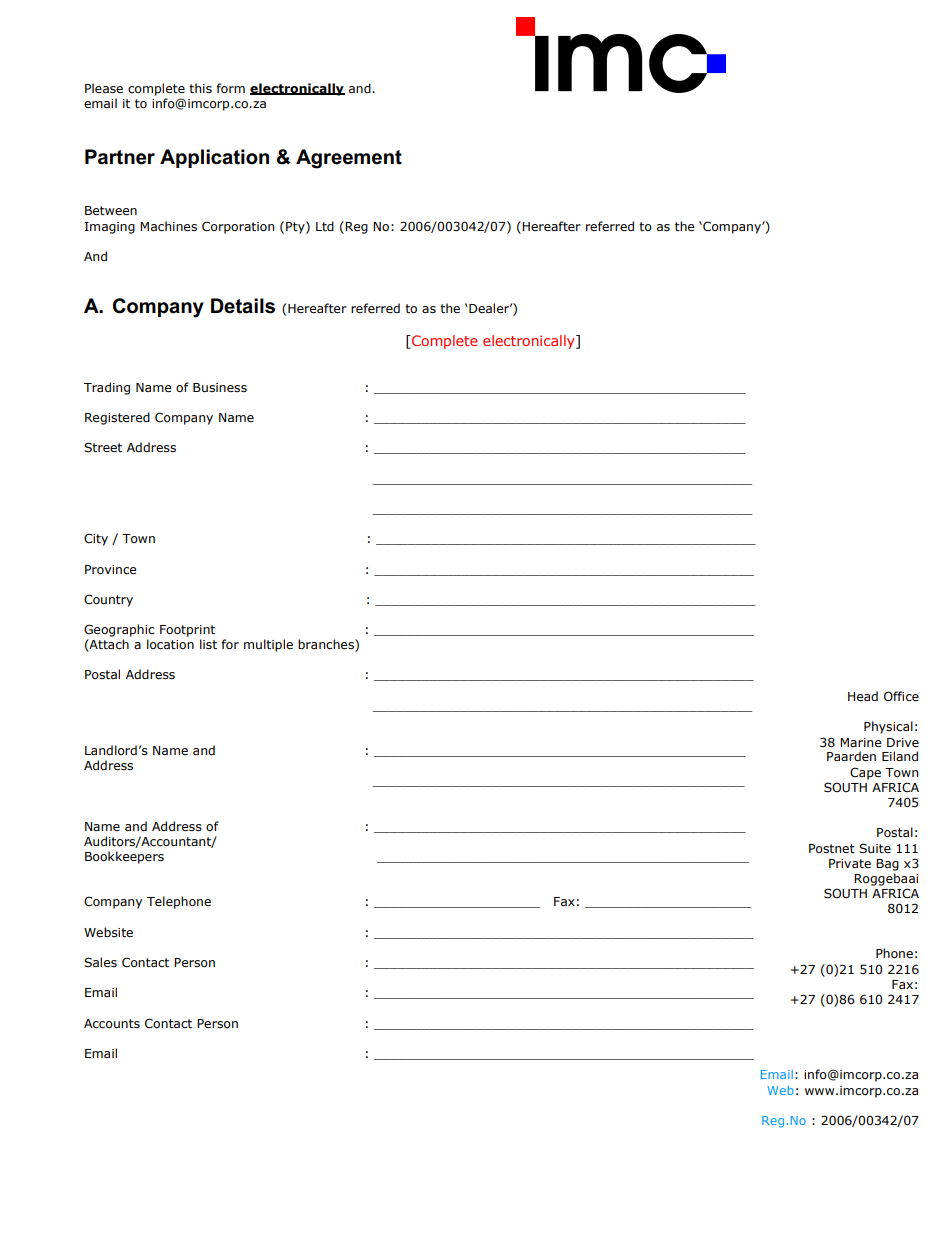 Image resolution: width=952 pixels, height=1233 pixels. I want to click on Business, so click(220, 387).
